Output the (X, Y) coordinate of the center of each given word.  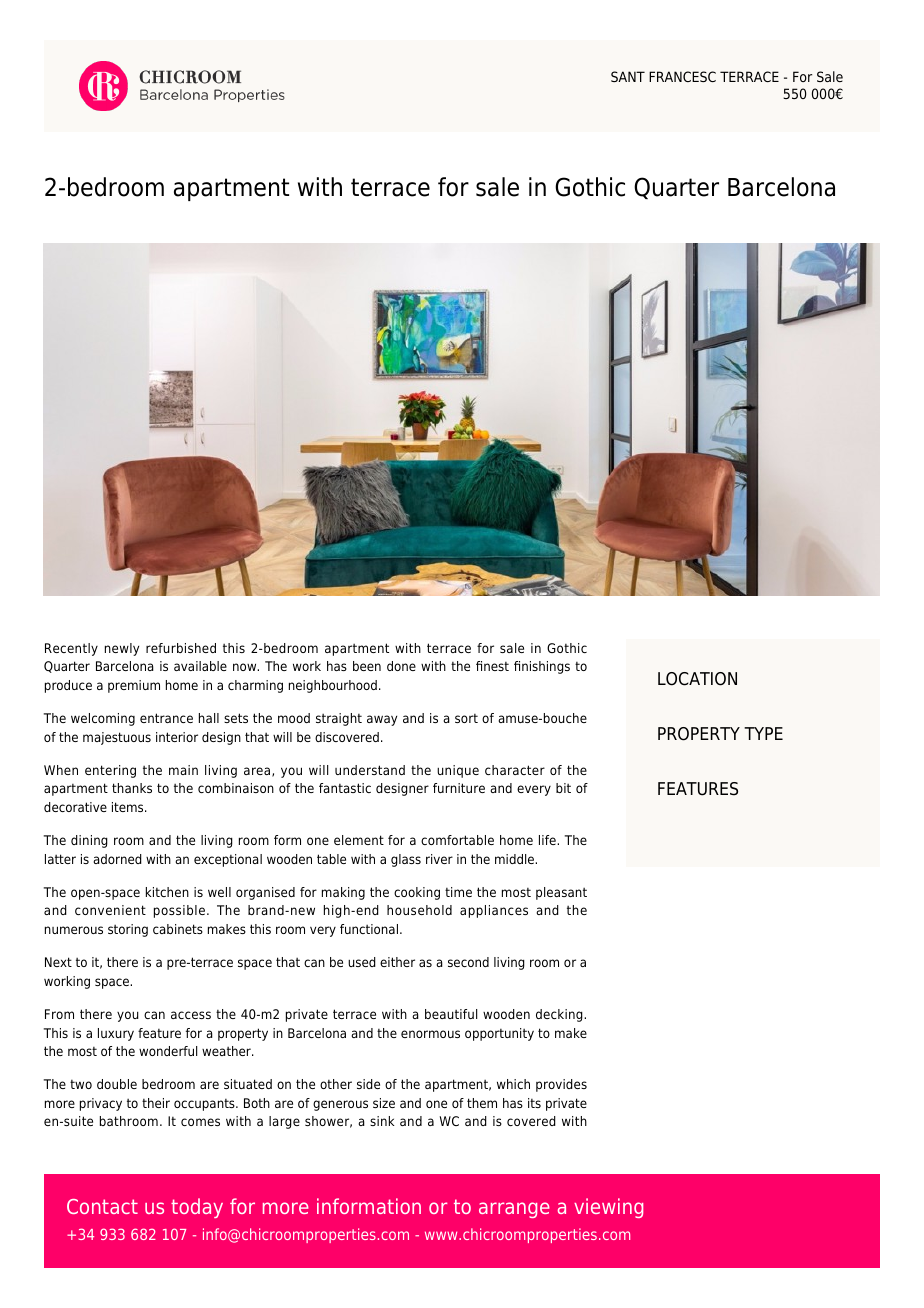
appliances (494, 911)
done (401, 666)
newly (122, 649)
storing (128, 930)
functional (369, 929)
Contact (102, 1206)
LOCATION (697, 679)
